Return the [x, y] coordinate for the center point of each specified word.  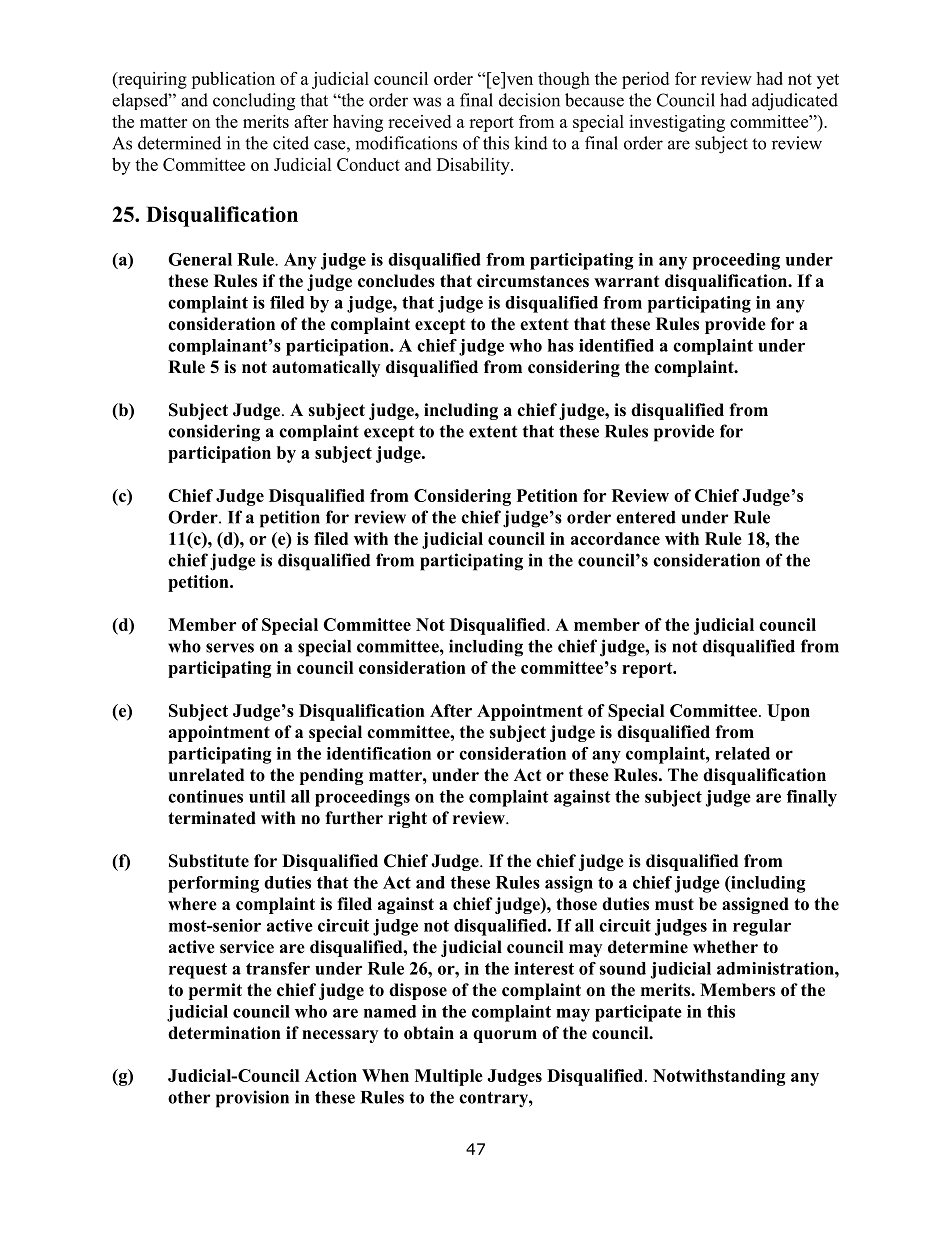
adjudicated [795, 102]
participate [638, 1013]
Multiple [449, 1077]
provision [252, 1099]
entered [646, 517]
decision [529, 100]
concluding [254, 102]
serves [230, 648]
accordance [615, 538]
